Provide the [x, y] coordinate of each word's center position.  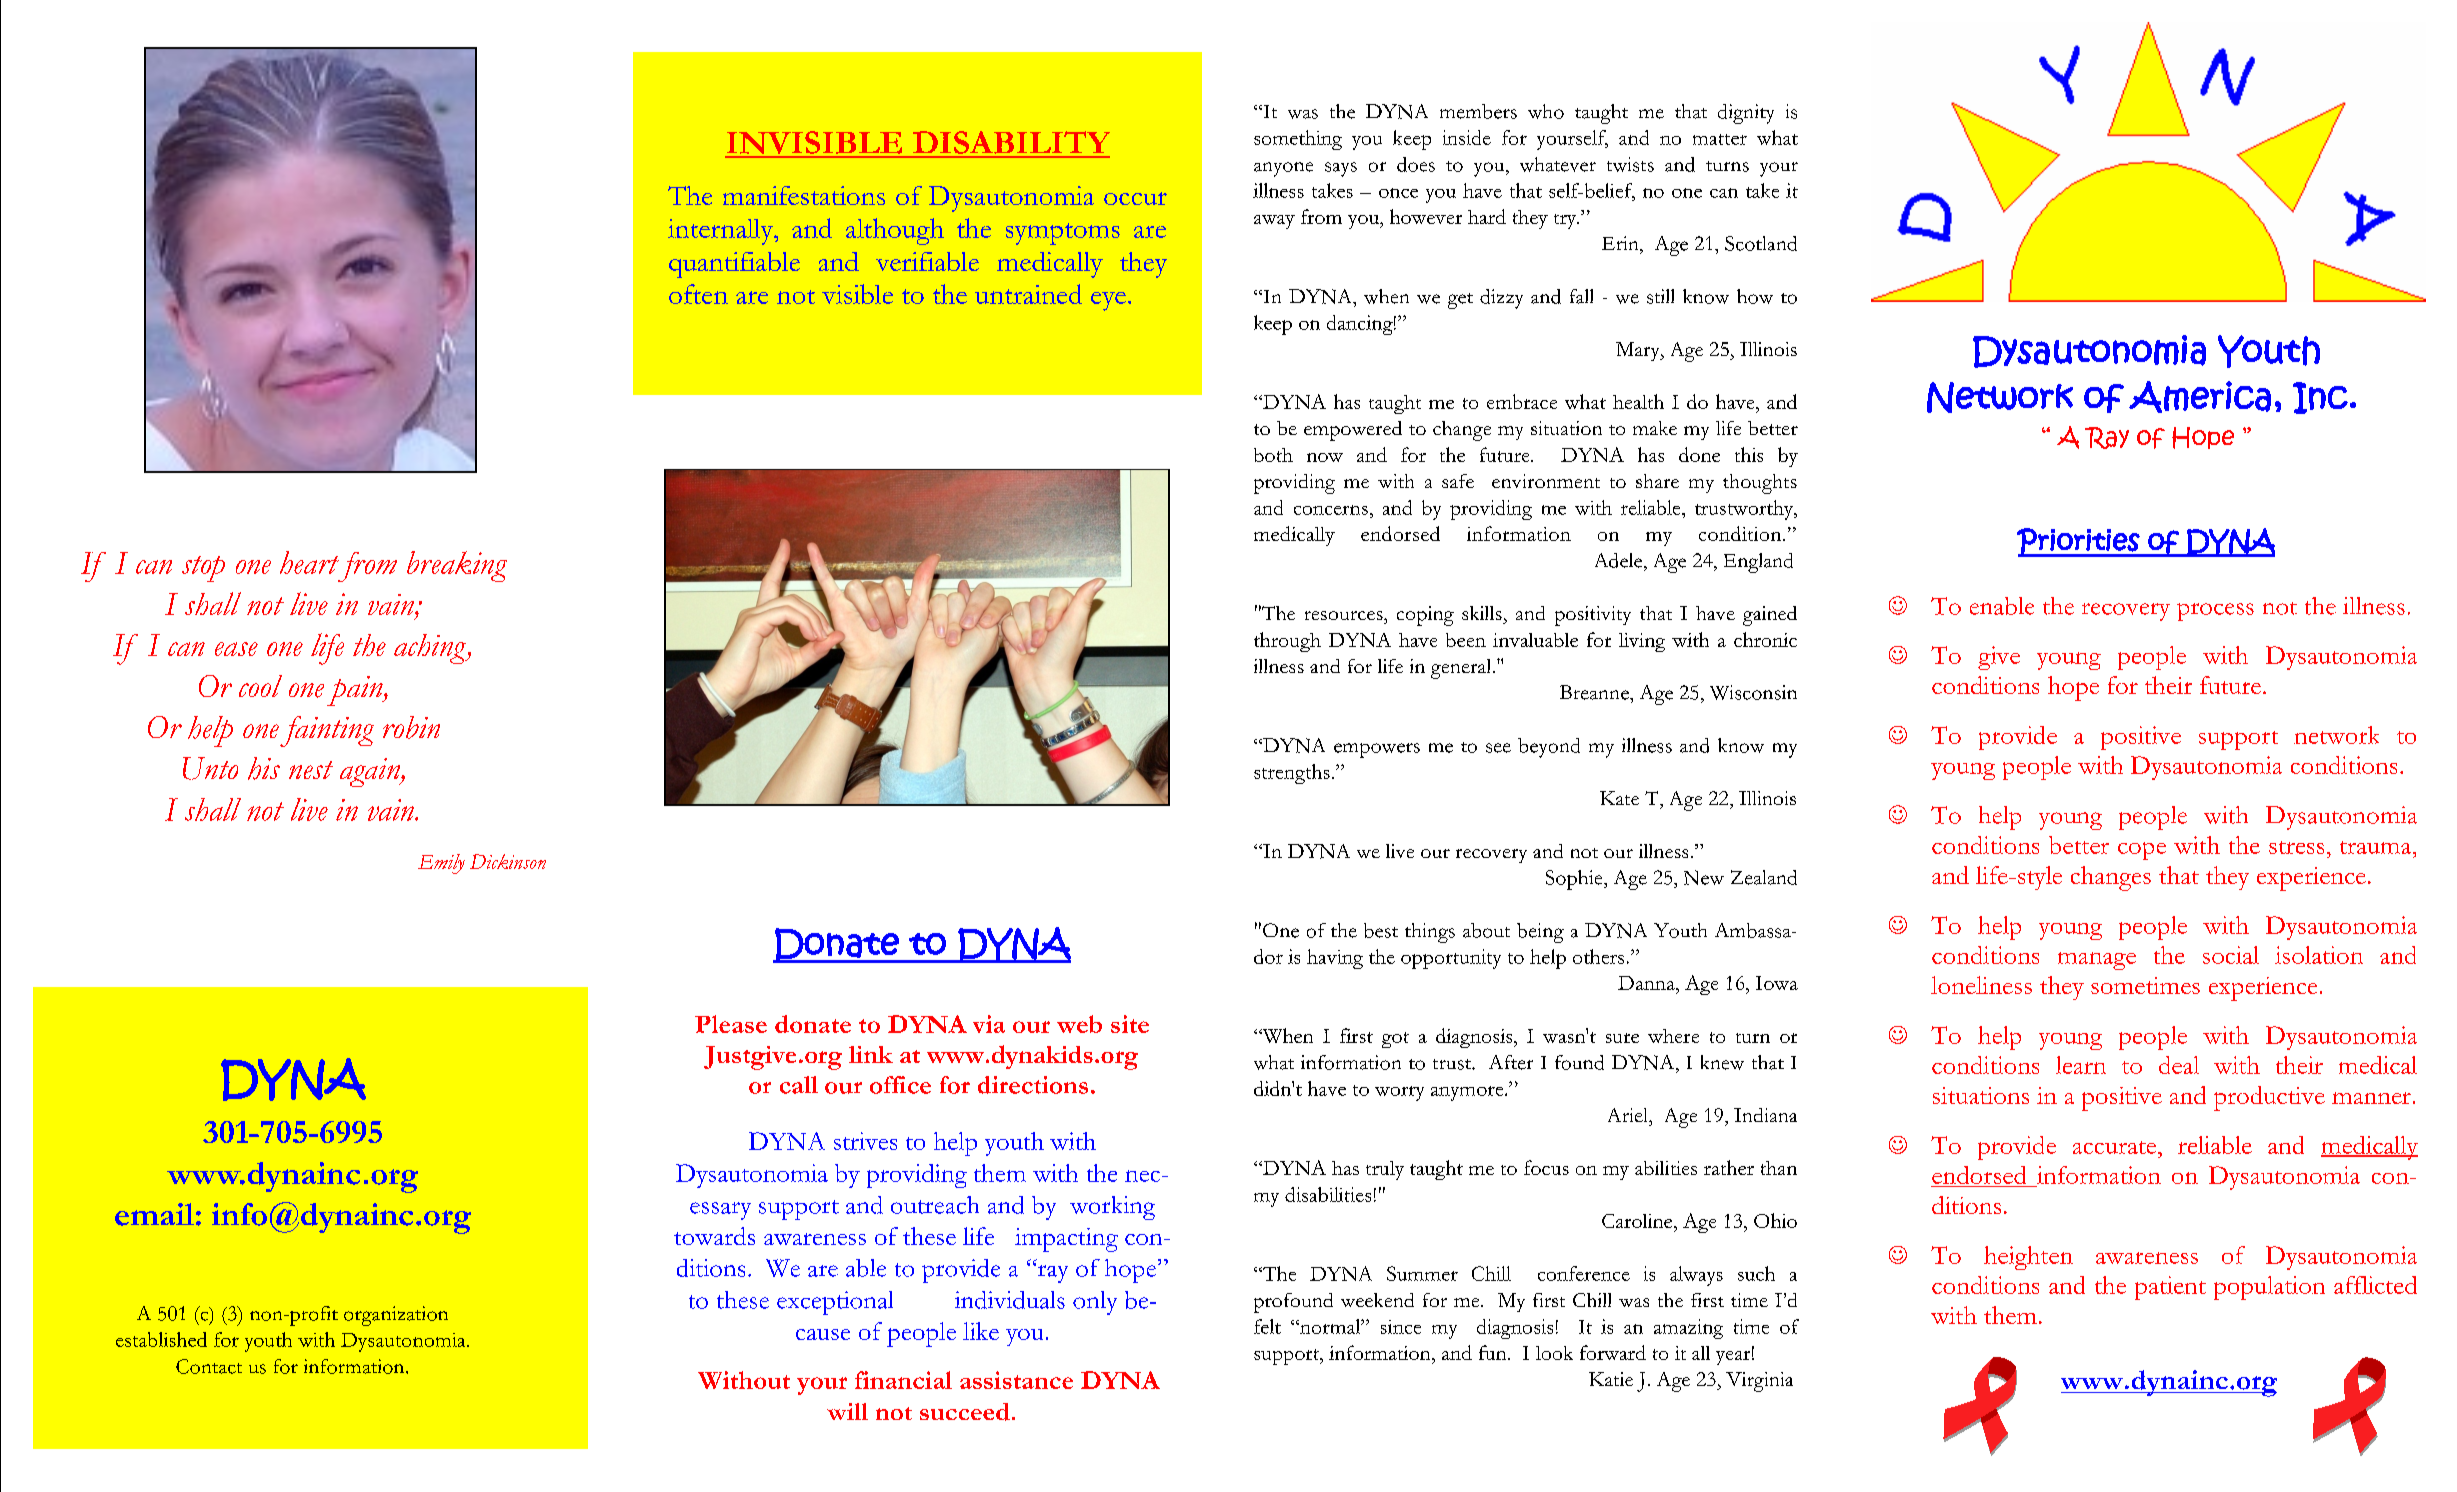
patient [2170, 1288]
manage [2097, 961]
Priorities [2079, 542]
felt [1267, 1326]
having [1335, 959]
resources [1345, 615]
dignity [1746, 114]
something [1298, 140]
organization [396, 1316]
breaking [457, 566]
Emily [441, 864]
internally [722, 232]
